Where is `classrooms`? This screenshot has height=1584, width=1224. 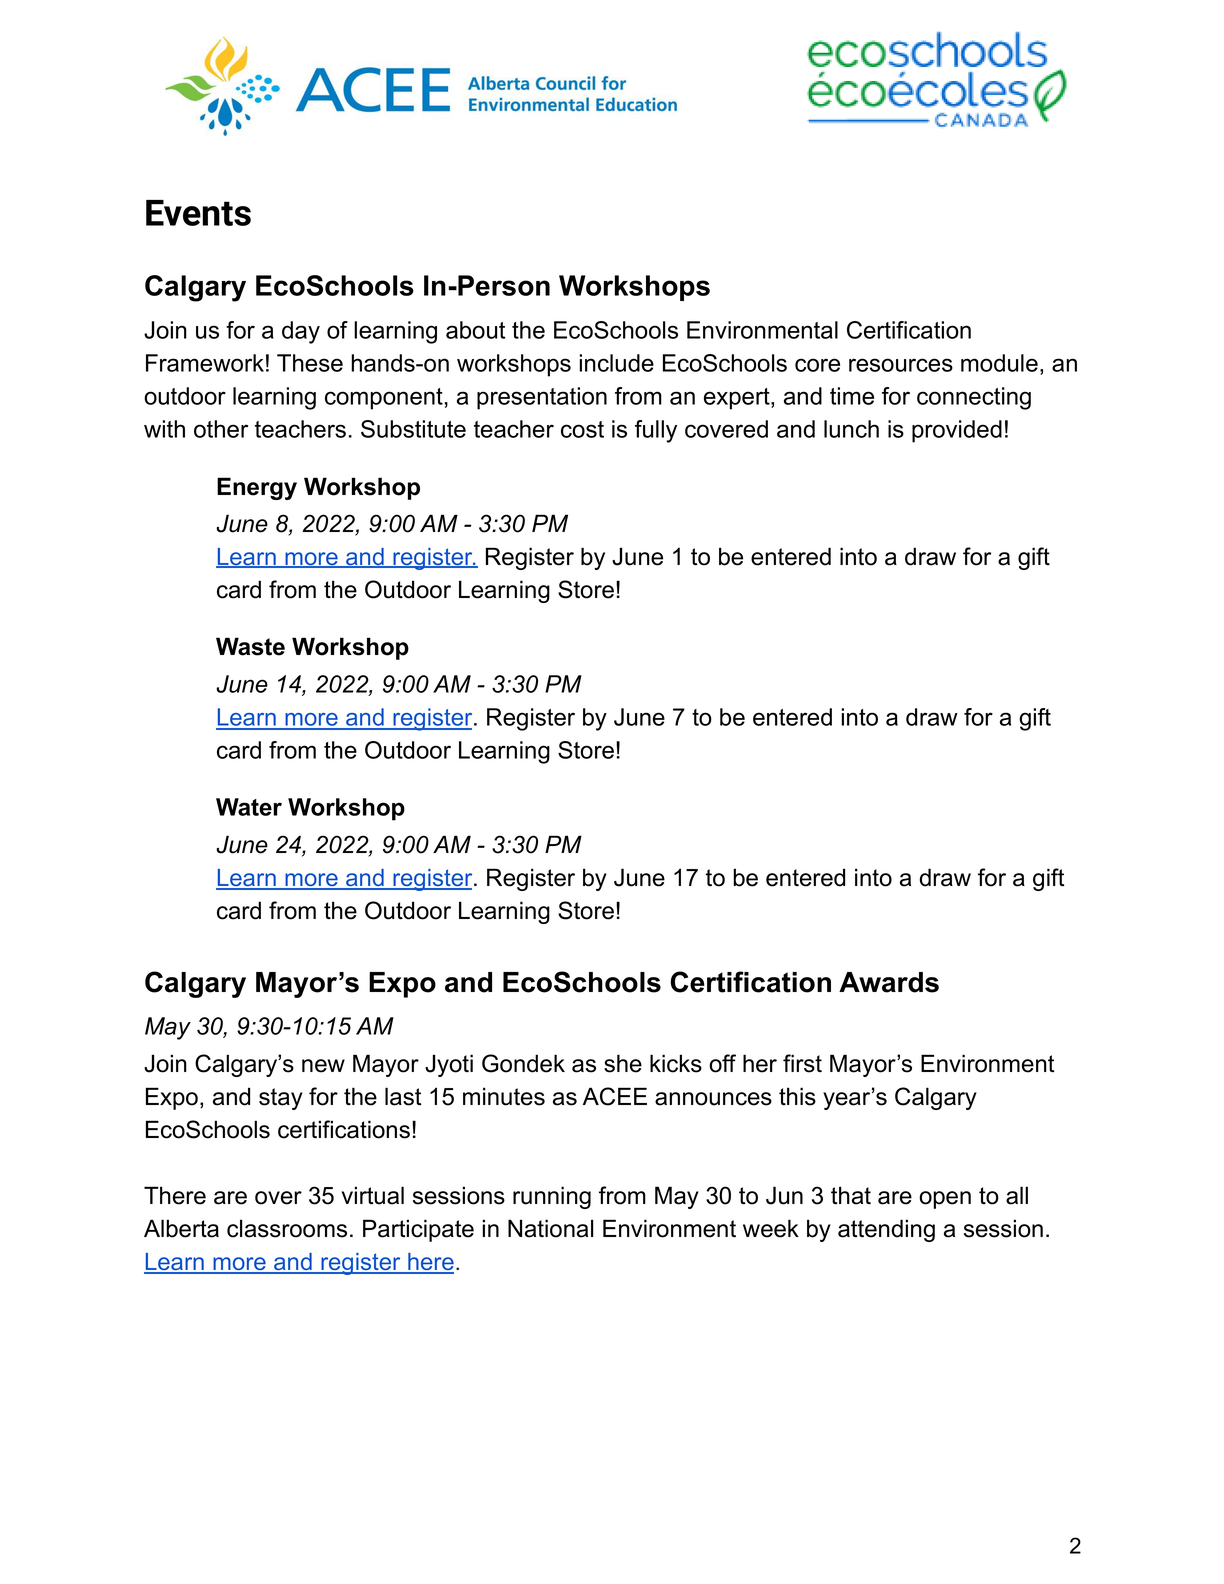 classrooms is located at coordinates (287, 1228).
